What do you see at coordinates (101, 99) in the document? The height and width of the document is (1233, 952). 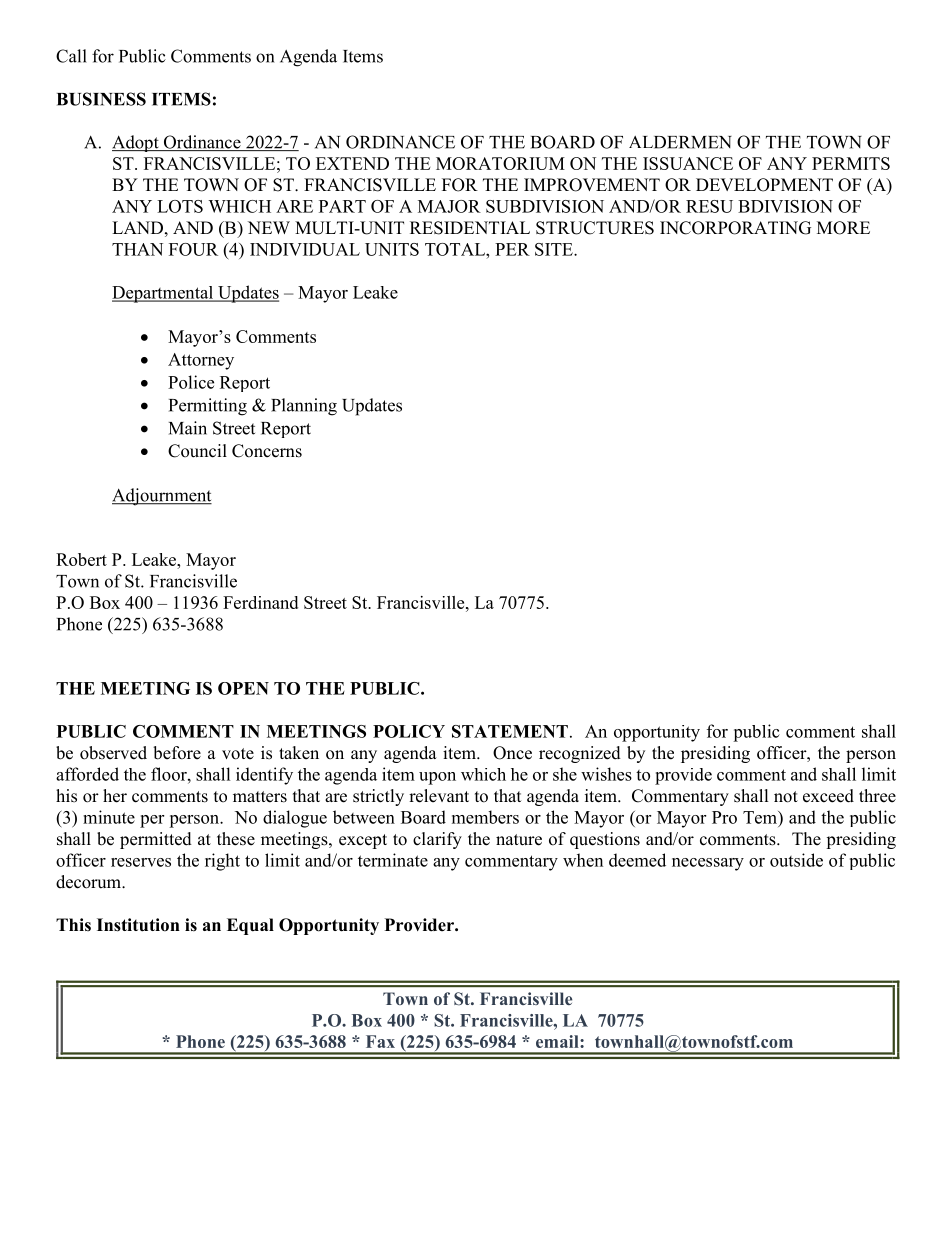 I see `BUSINESS` at bounding box center [101, 99].
